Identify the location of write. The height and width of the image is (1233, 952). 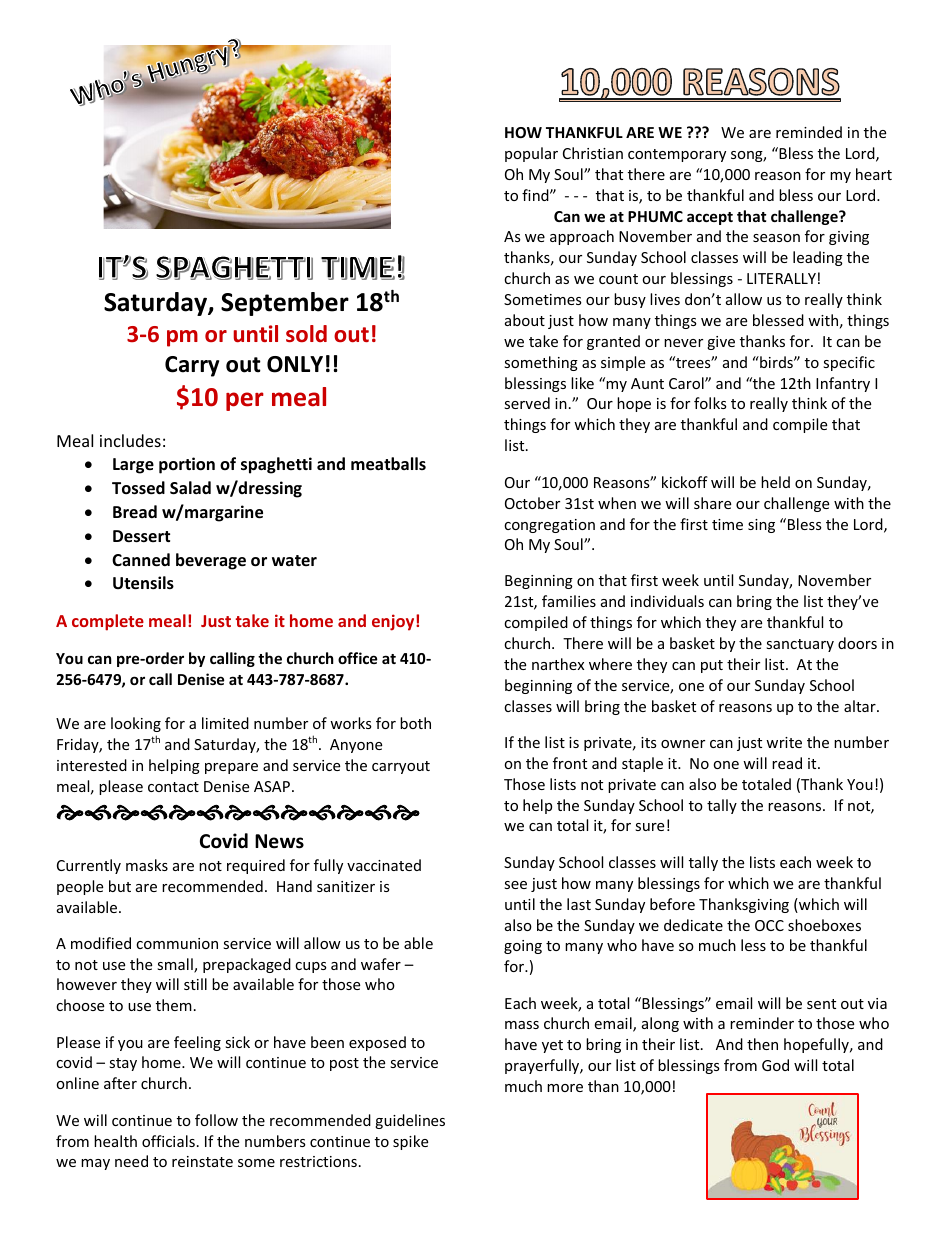
(784, 742).
